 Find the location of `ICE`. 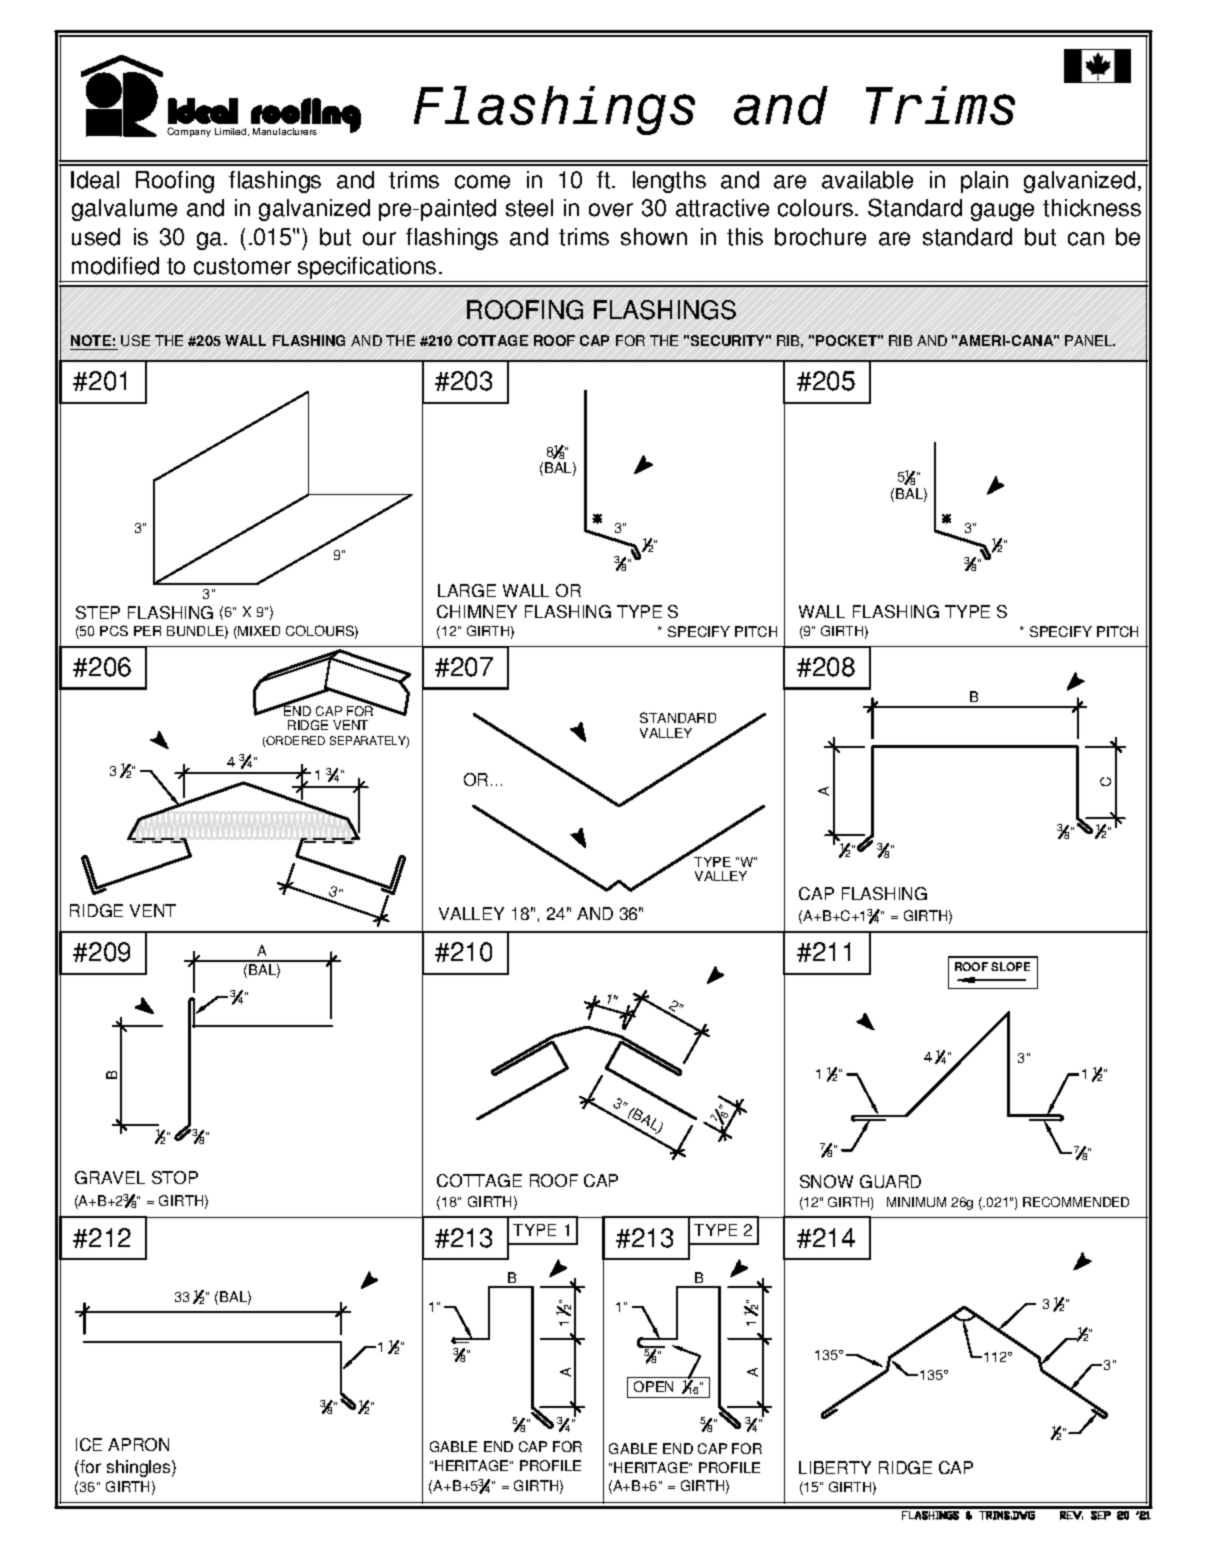

ICE is located at coordinates (89, 1444).
